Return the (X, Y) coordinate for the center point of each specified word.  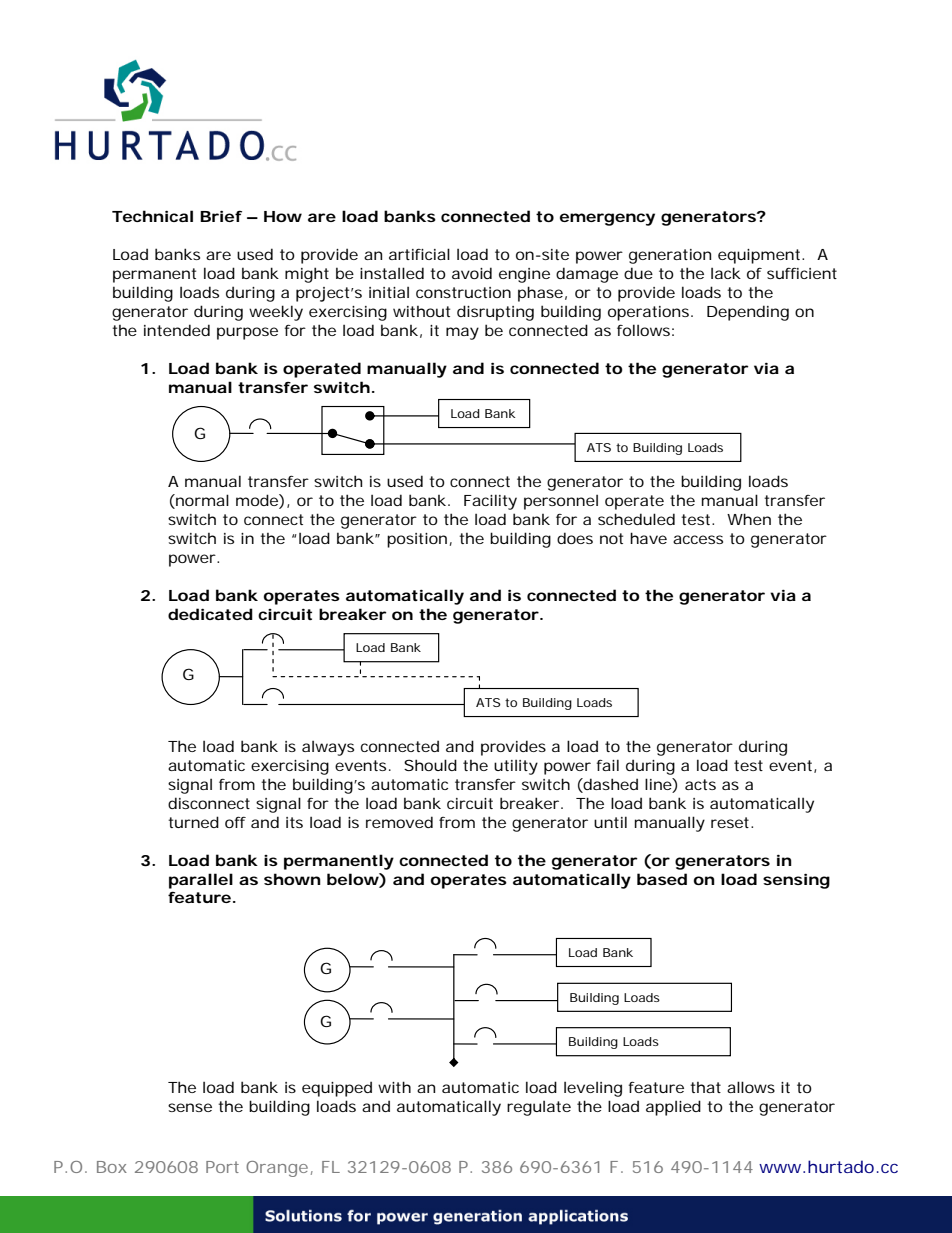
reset (732, 822)
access (698, 539)
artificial (419, 254)
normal (201, 501)
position (417, 540)
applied (673, 1108)
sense (190, 1107)
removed (399, 822)
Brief (221, 216)
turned (193, 822)
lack (726, 273)
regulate (539, 1108)
